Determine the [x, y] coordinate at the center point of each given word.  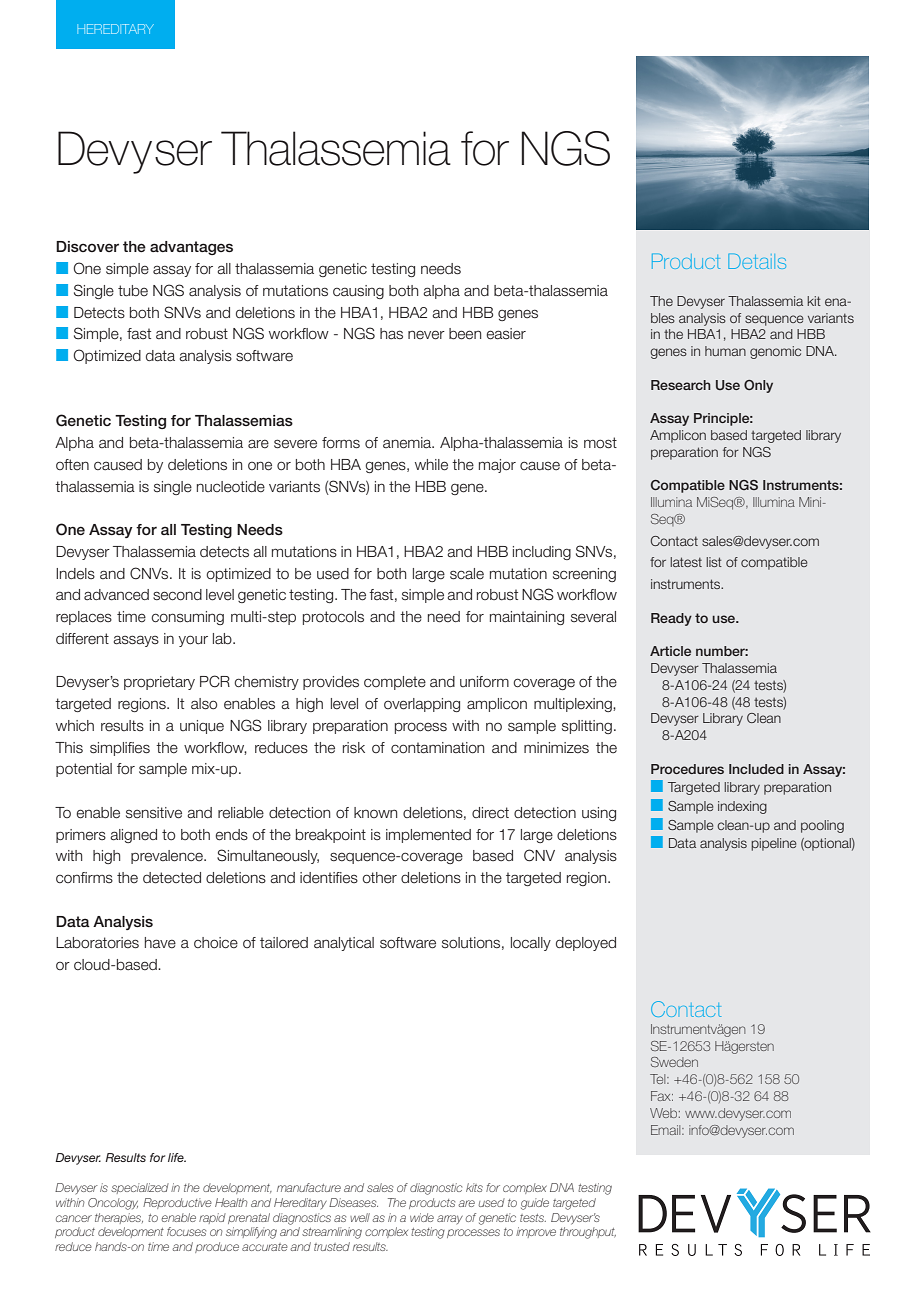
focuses [186, 1231]
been [465, 334]
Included [756, 769]
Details [757, 261]
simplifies [120, 749]
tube [133, 291]
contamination [437, 748]
